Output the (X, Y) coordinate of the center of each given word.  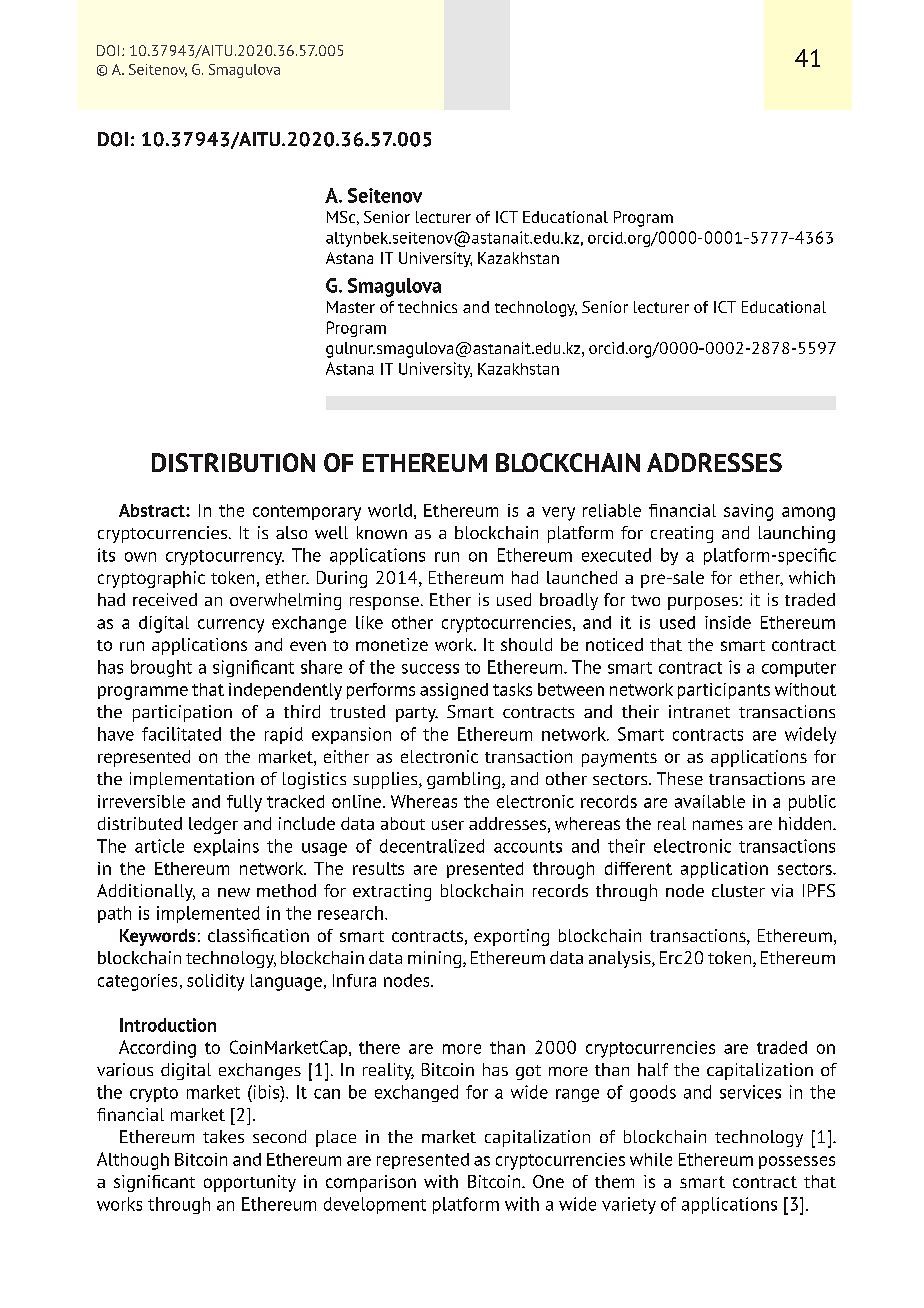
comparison (371, 1183)
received (165, 599)
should (526, 644)
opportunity (250, 1183)
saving (748, 512)
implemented (208, 914)
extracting (392, 892)
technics (427, 307)
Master (351, 307)
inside (728, 622)
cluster (738, 890)
